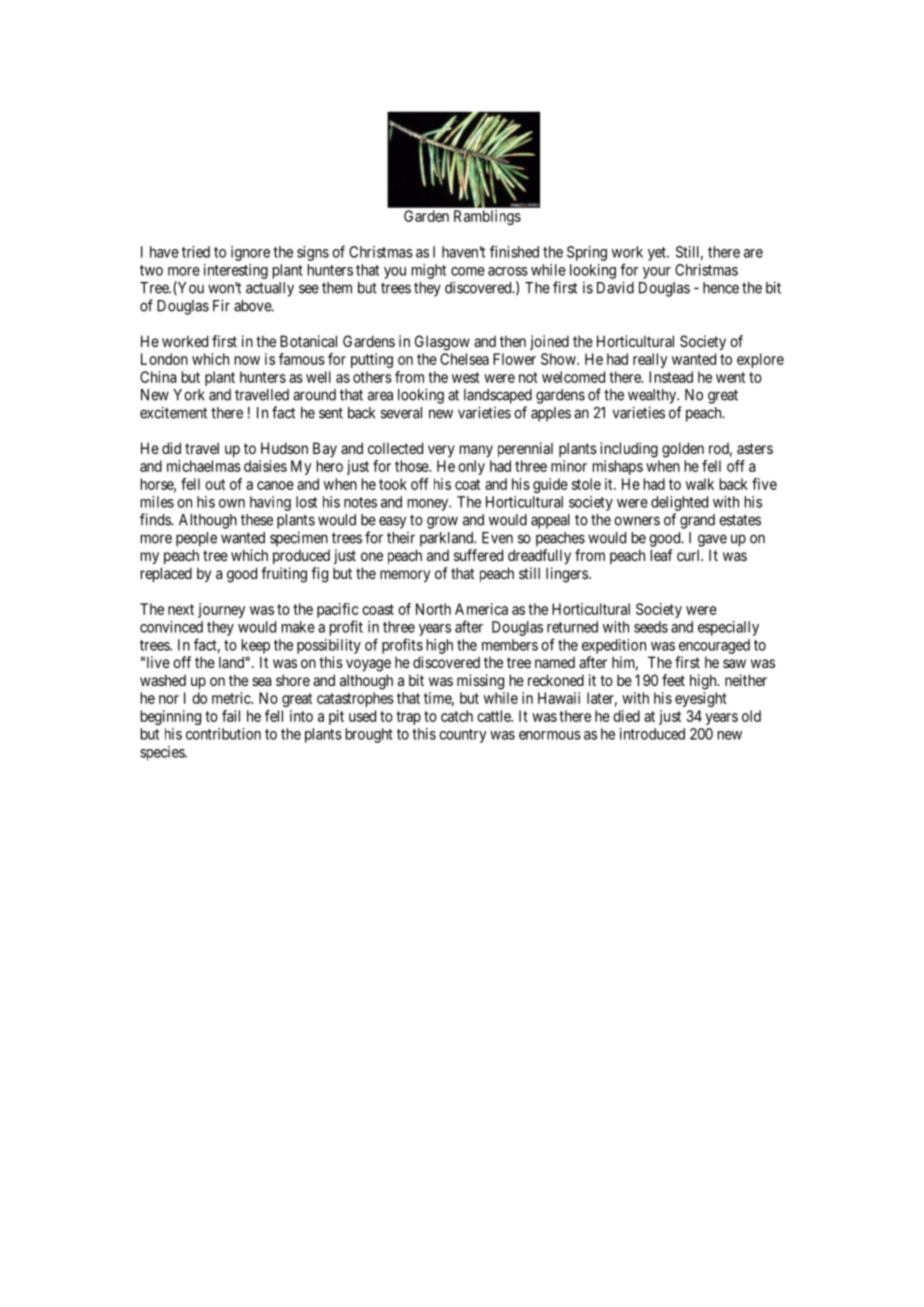 The height and width of the screenshot is (1307, 924). What do you see at coordinates (231, 716) in the screenshot?
I see `fail` at bounding box center [231, 716].
